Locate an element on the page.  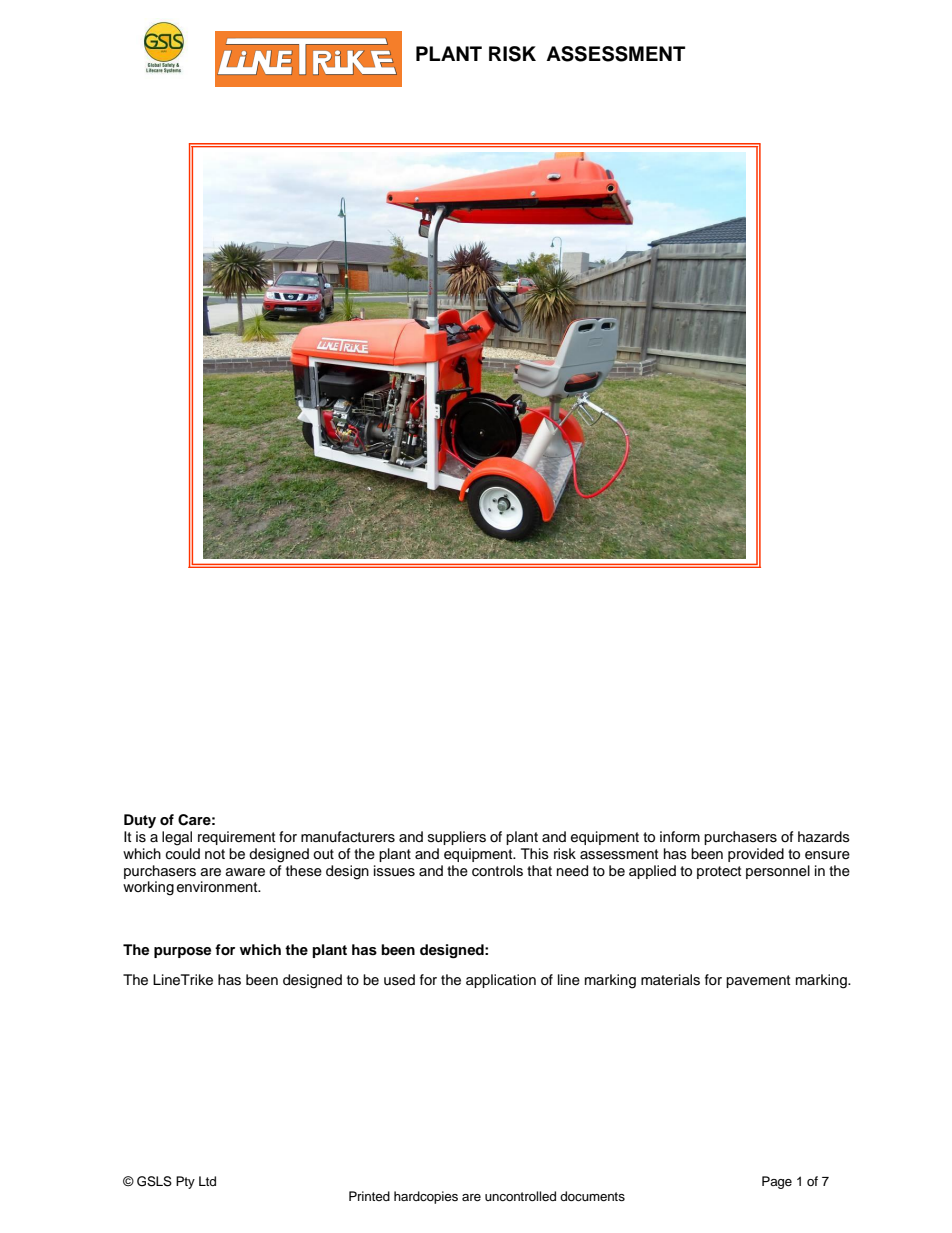
Ltd is located at coordinates (207, 1181).
